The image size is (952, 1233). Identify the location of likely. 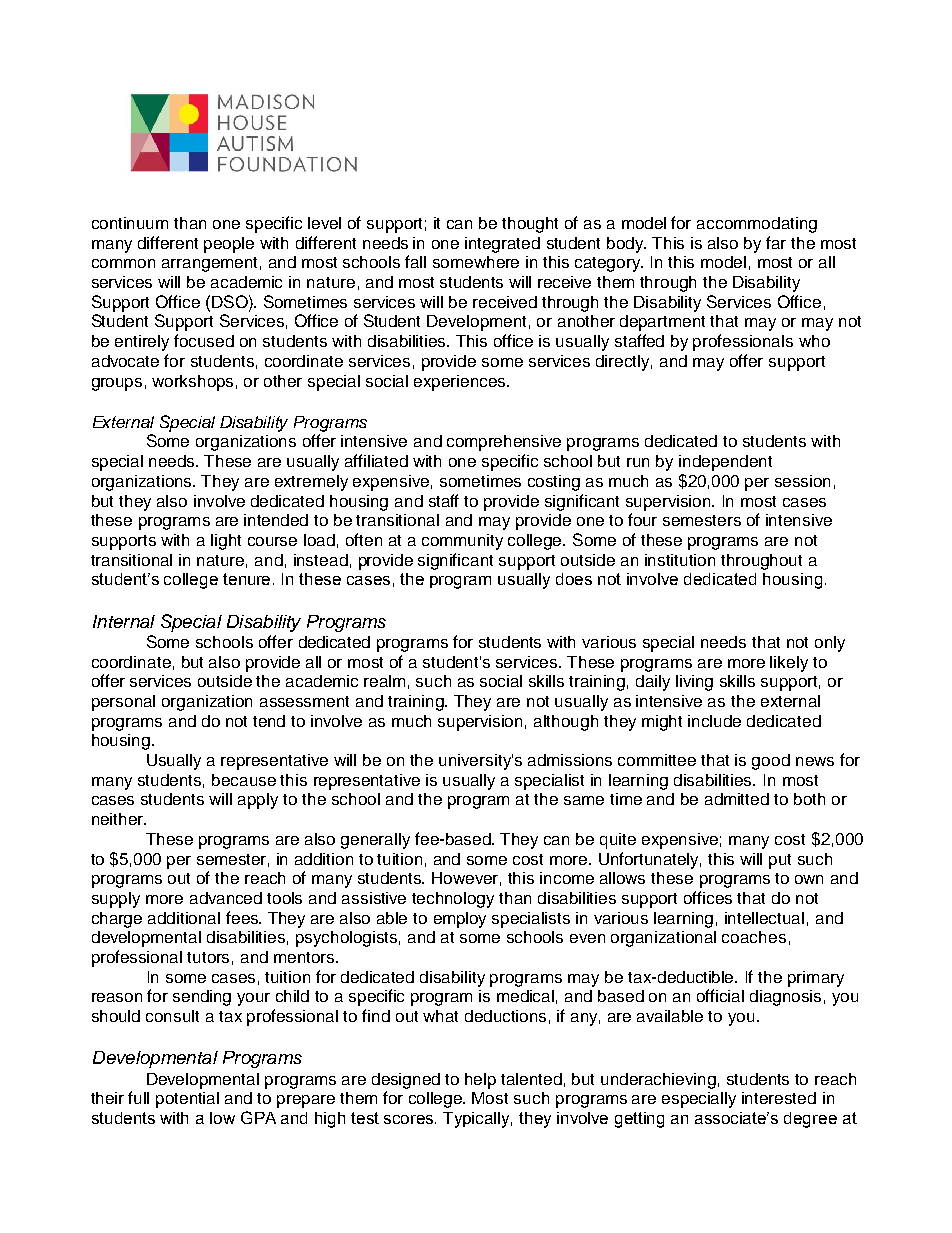
(789, 664).
